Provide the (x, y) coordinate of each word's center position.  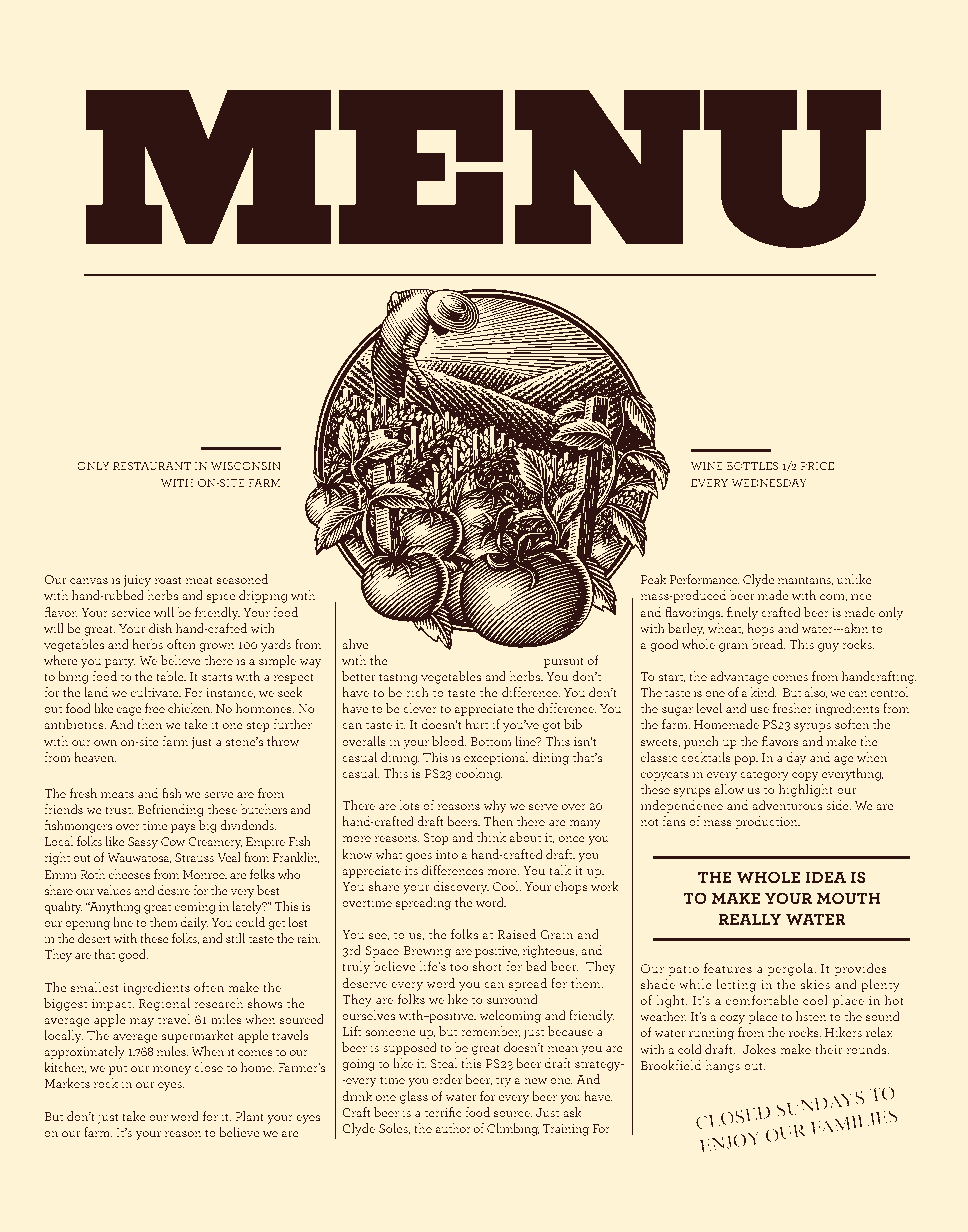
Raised (517, 934)
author (453, 1128)
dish (160, 628)
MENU (483, 169)
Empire (265, 843)
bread (769, 644)
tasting (398, 678)
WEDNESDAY (769, 483)
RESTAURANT (152, 466)
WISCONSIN (246, 466)
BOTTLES (752, 466)
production (768, 822)
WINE (707, 466)
